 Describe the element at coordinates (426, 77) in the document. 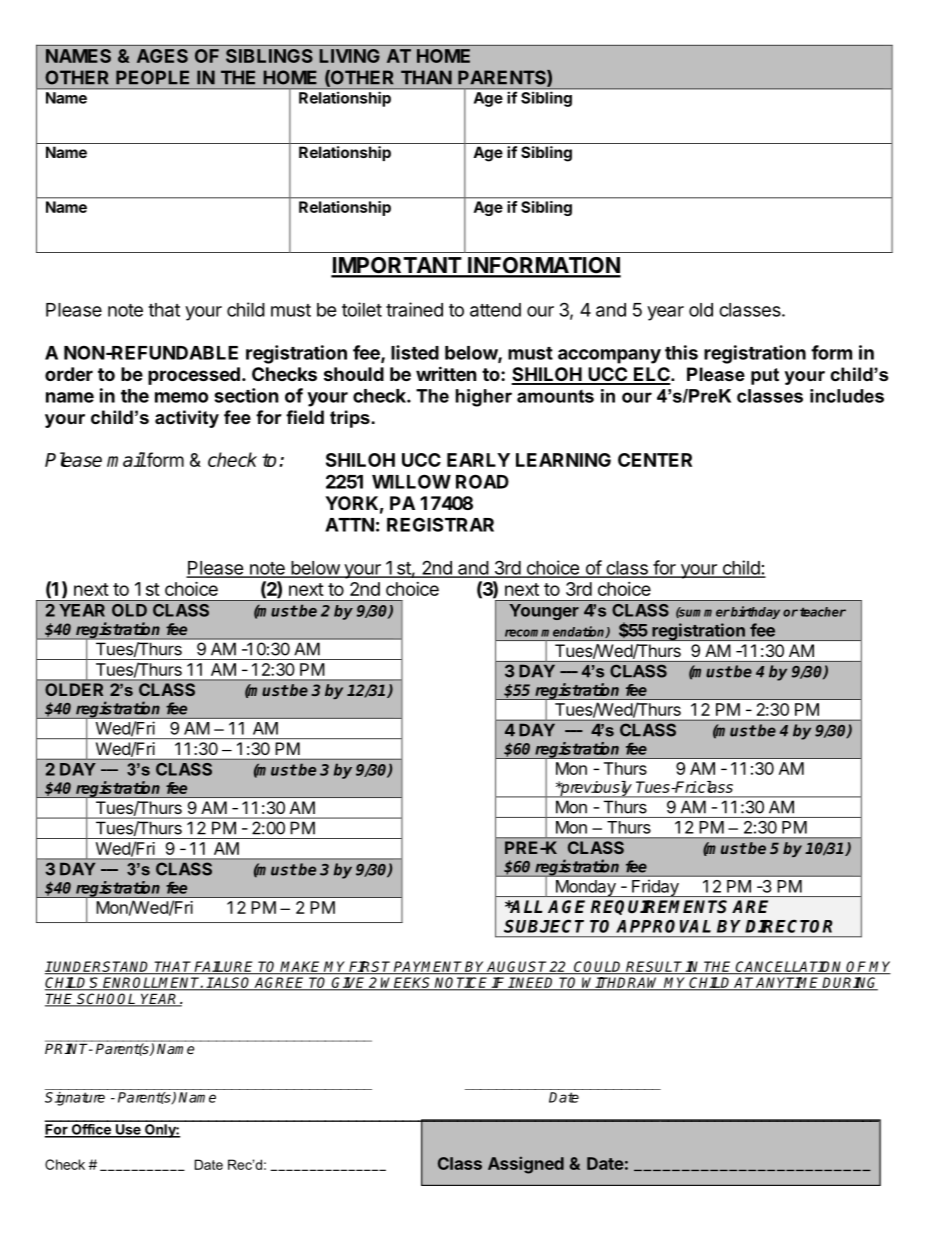

I see `THAN` at that location.
